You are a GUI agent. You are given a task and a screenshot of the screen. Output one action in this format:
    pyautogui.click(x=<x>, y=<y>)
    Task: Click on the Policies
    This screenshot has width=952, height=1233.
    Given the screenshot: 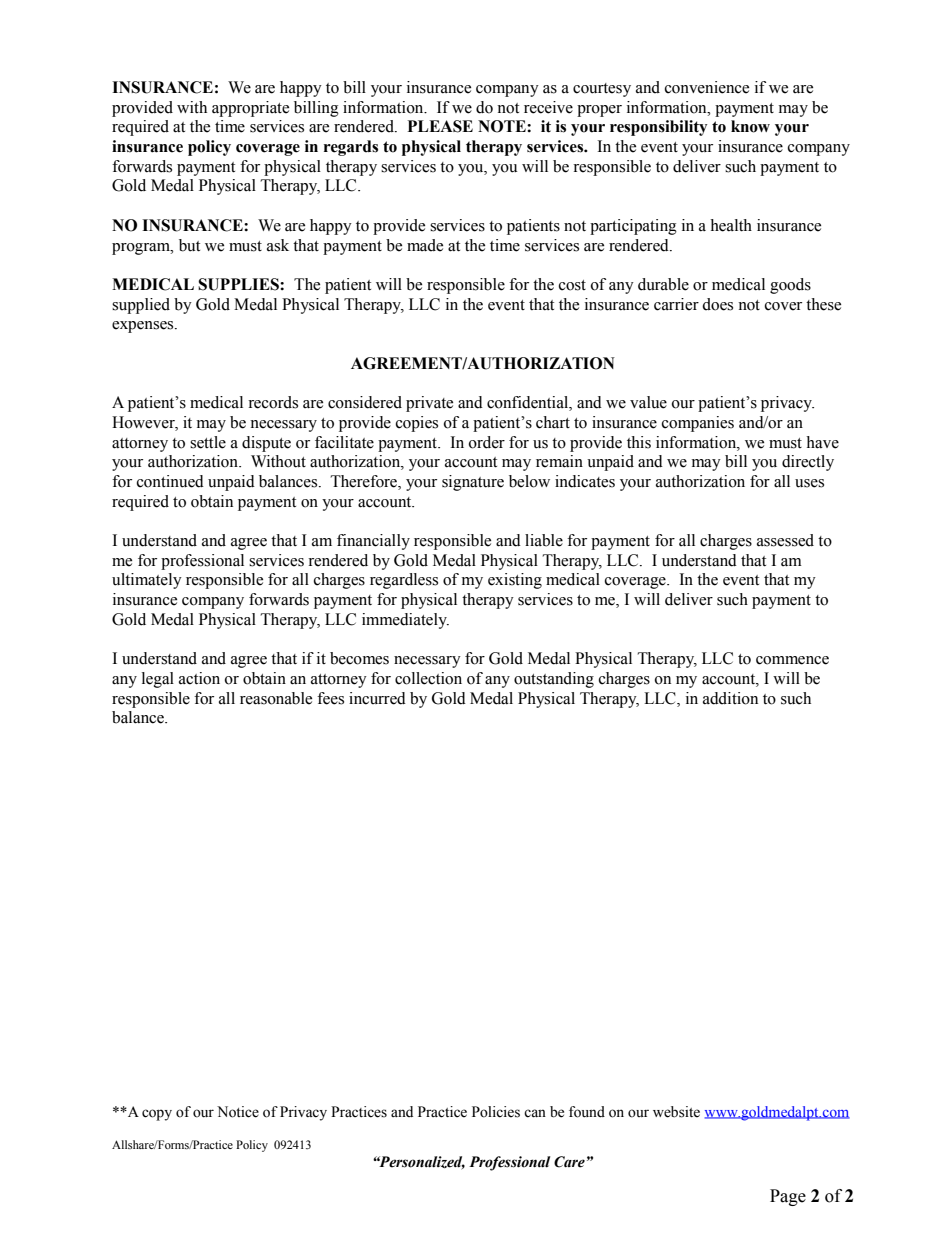 What is the action you would take?
    pyautogui.click(x=496, y=1112)
